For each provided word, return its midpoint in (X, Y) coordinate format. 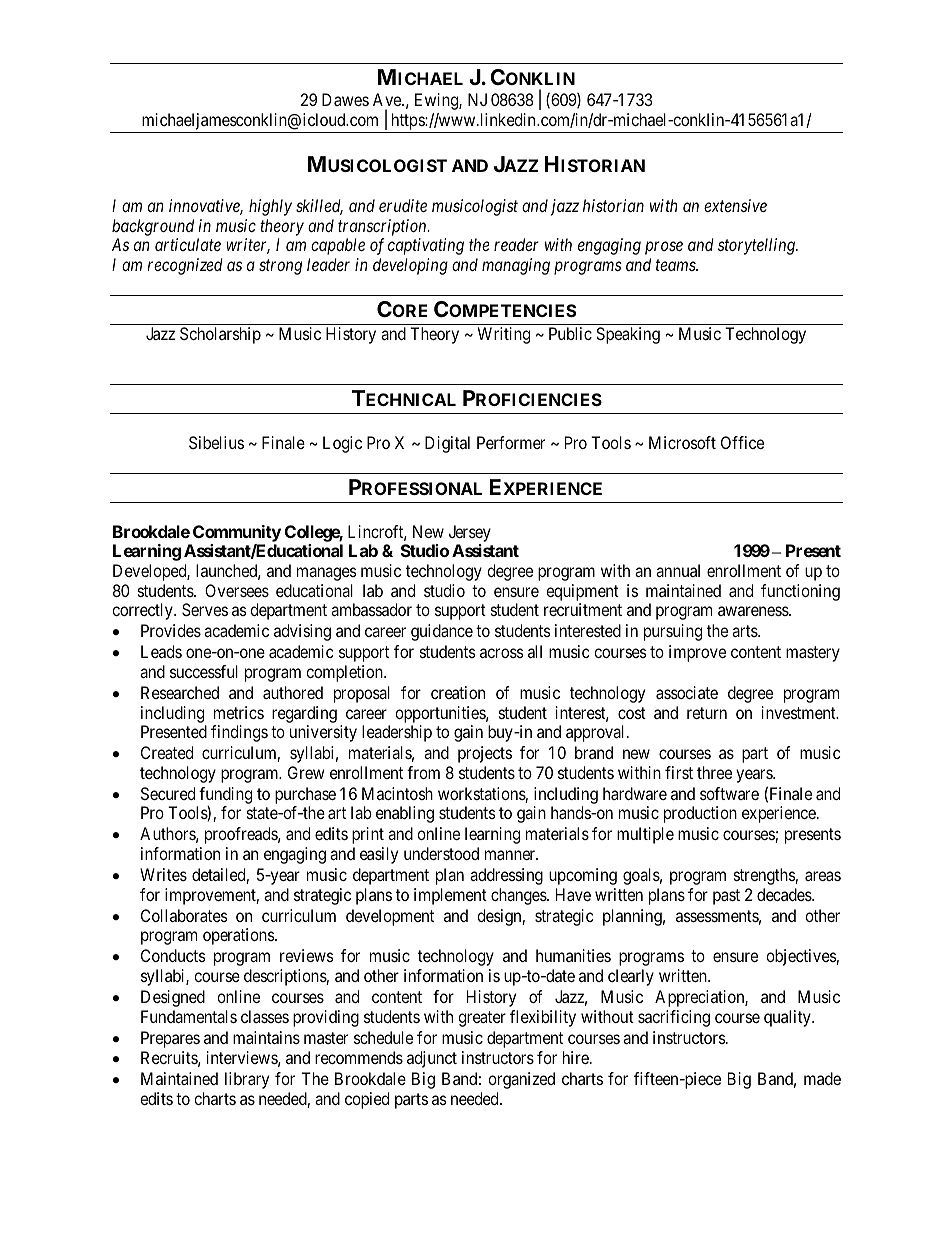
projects (485, 754)
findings (239, 733)
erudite (403, 205)
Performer (511, 442)
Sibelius (216, 442)
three (714, 772)
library (247, 1080)
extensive (735, 205)
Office (742, 442)
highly (270, 207)
